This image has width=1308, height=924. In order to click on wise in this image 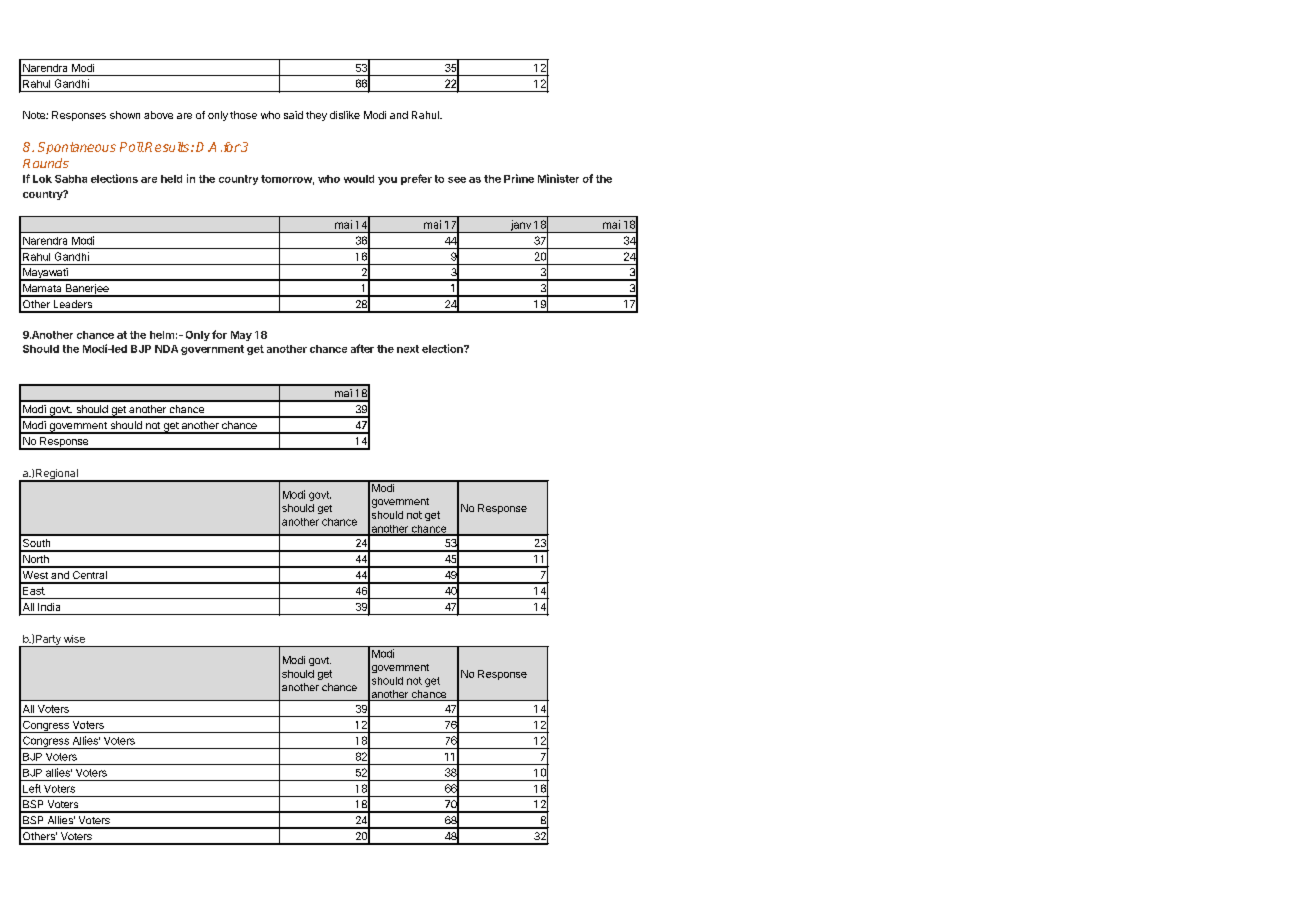, I will do `click(74, 639)`.
